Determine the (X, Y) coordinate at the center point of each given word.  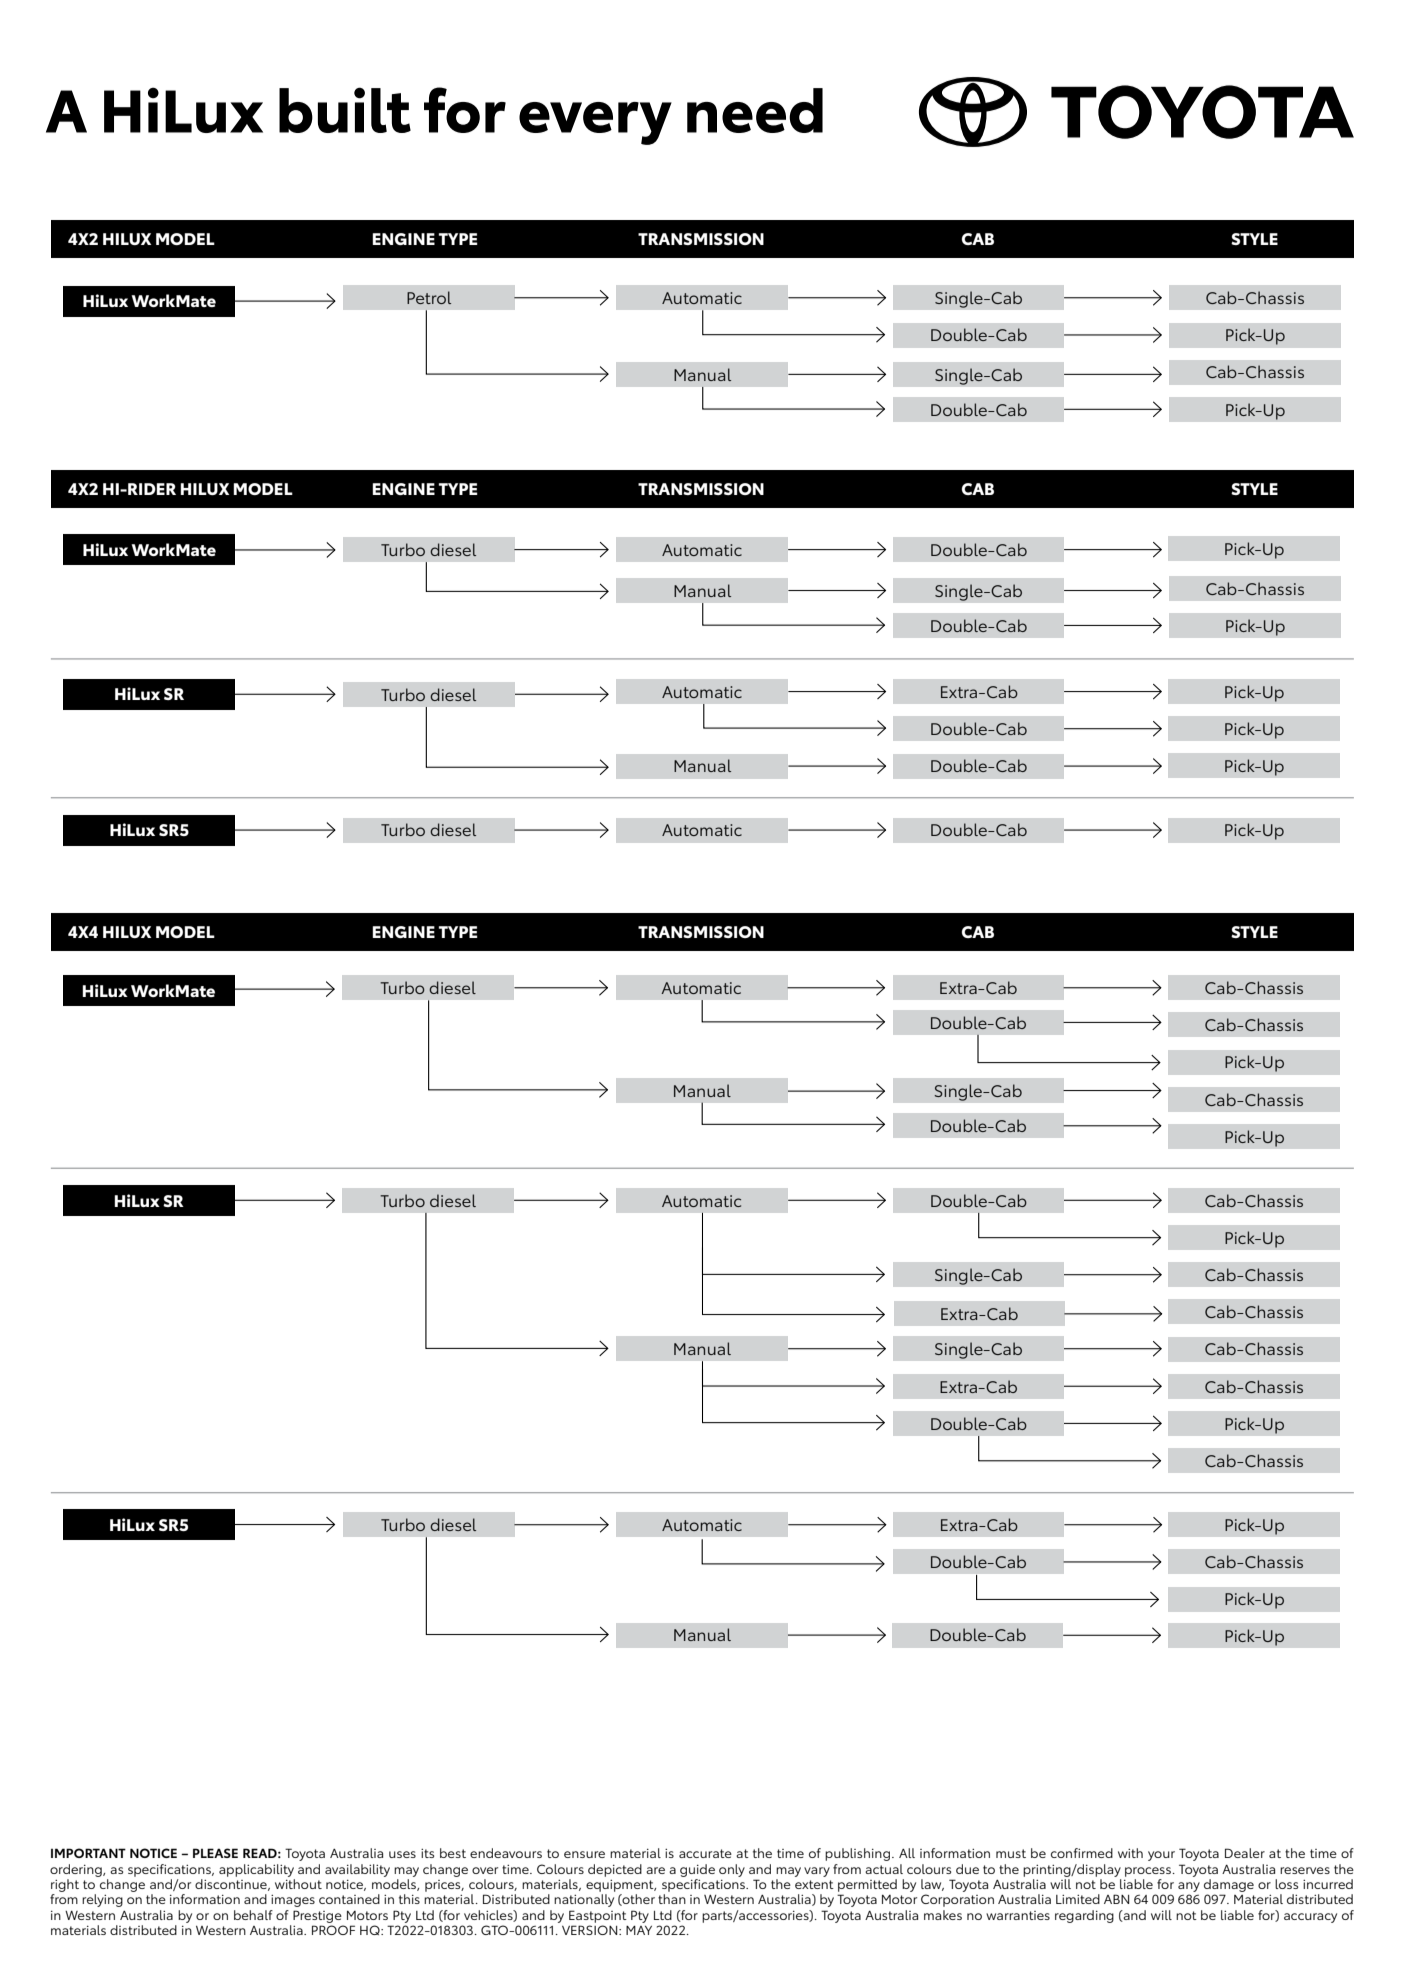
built (345, 110)
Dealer (1245, 1853)
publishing (857, 1854)
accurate (705, 1853)
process (1148, 1872)
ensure (584, 1854)
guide (697, 1870)
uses (402, 1854)
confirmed (1082, 1853)
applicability (256, 1870)
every (595, 123)
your (1161, 1856)
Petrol (429, 297)
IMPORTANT (88, 1853)
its (427, 1853)
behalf (253, 1915)
